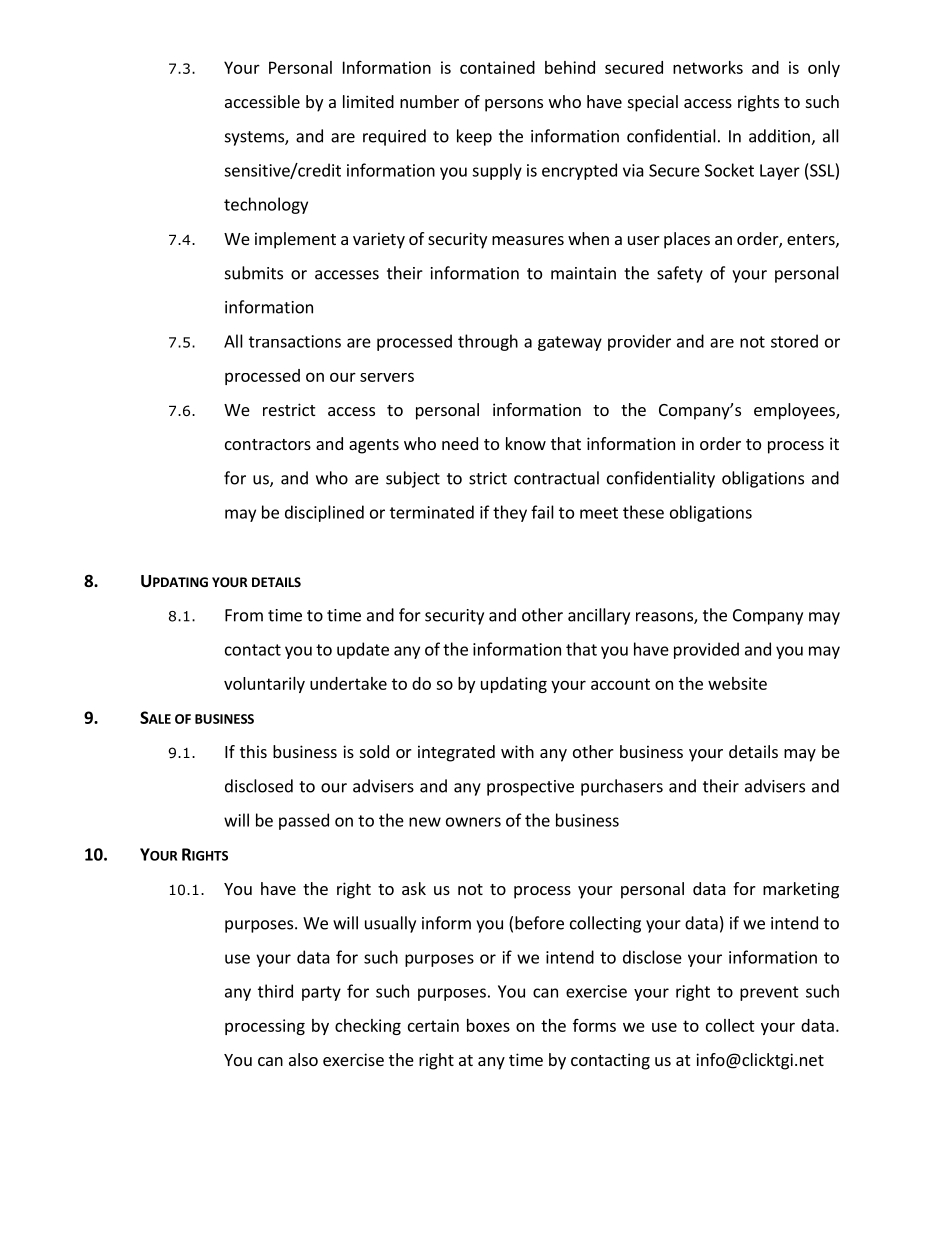 This image has height=1233, width=952. Describe the element at coordinates (368, 101) in the image. I see `limited` at that location.
